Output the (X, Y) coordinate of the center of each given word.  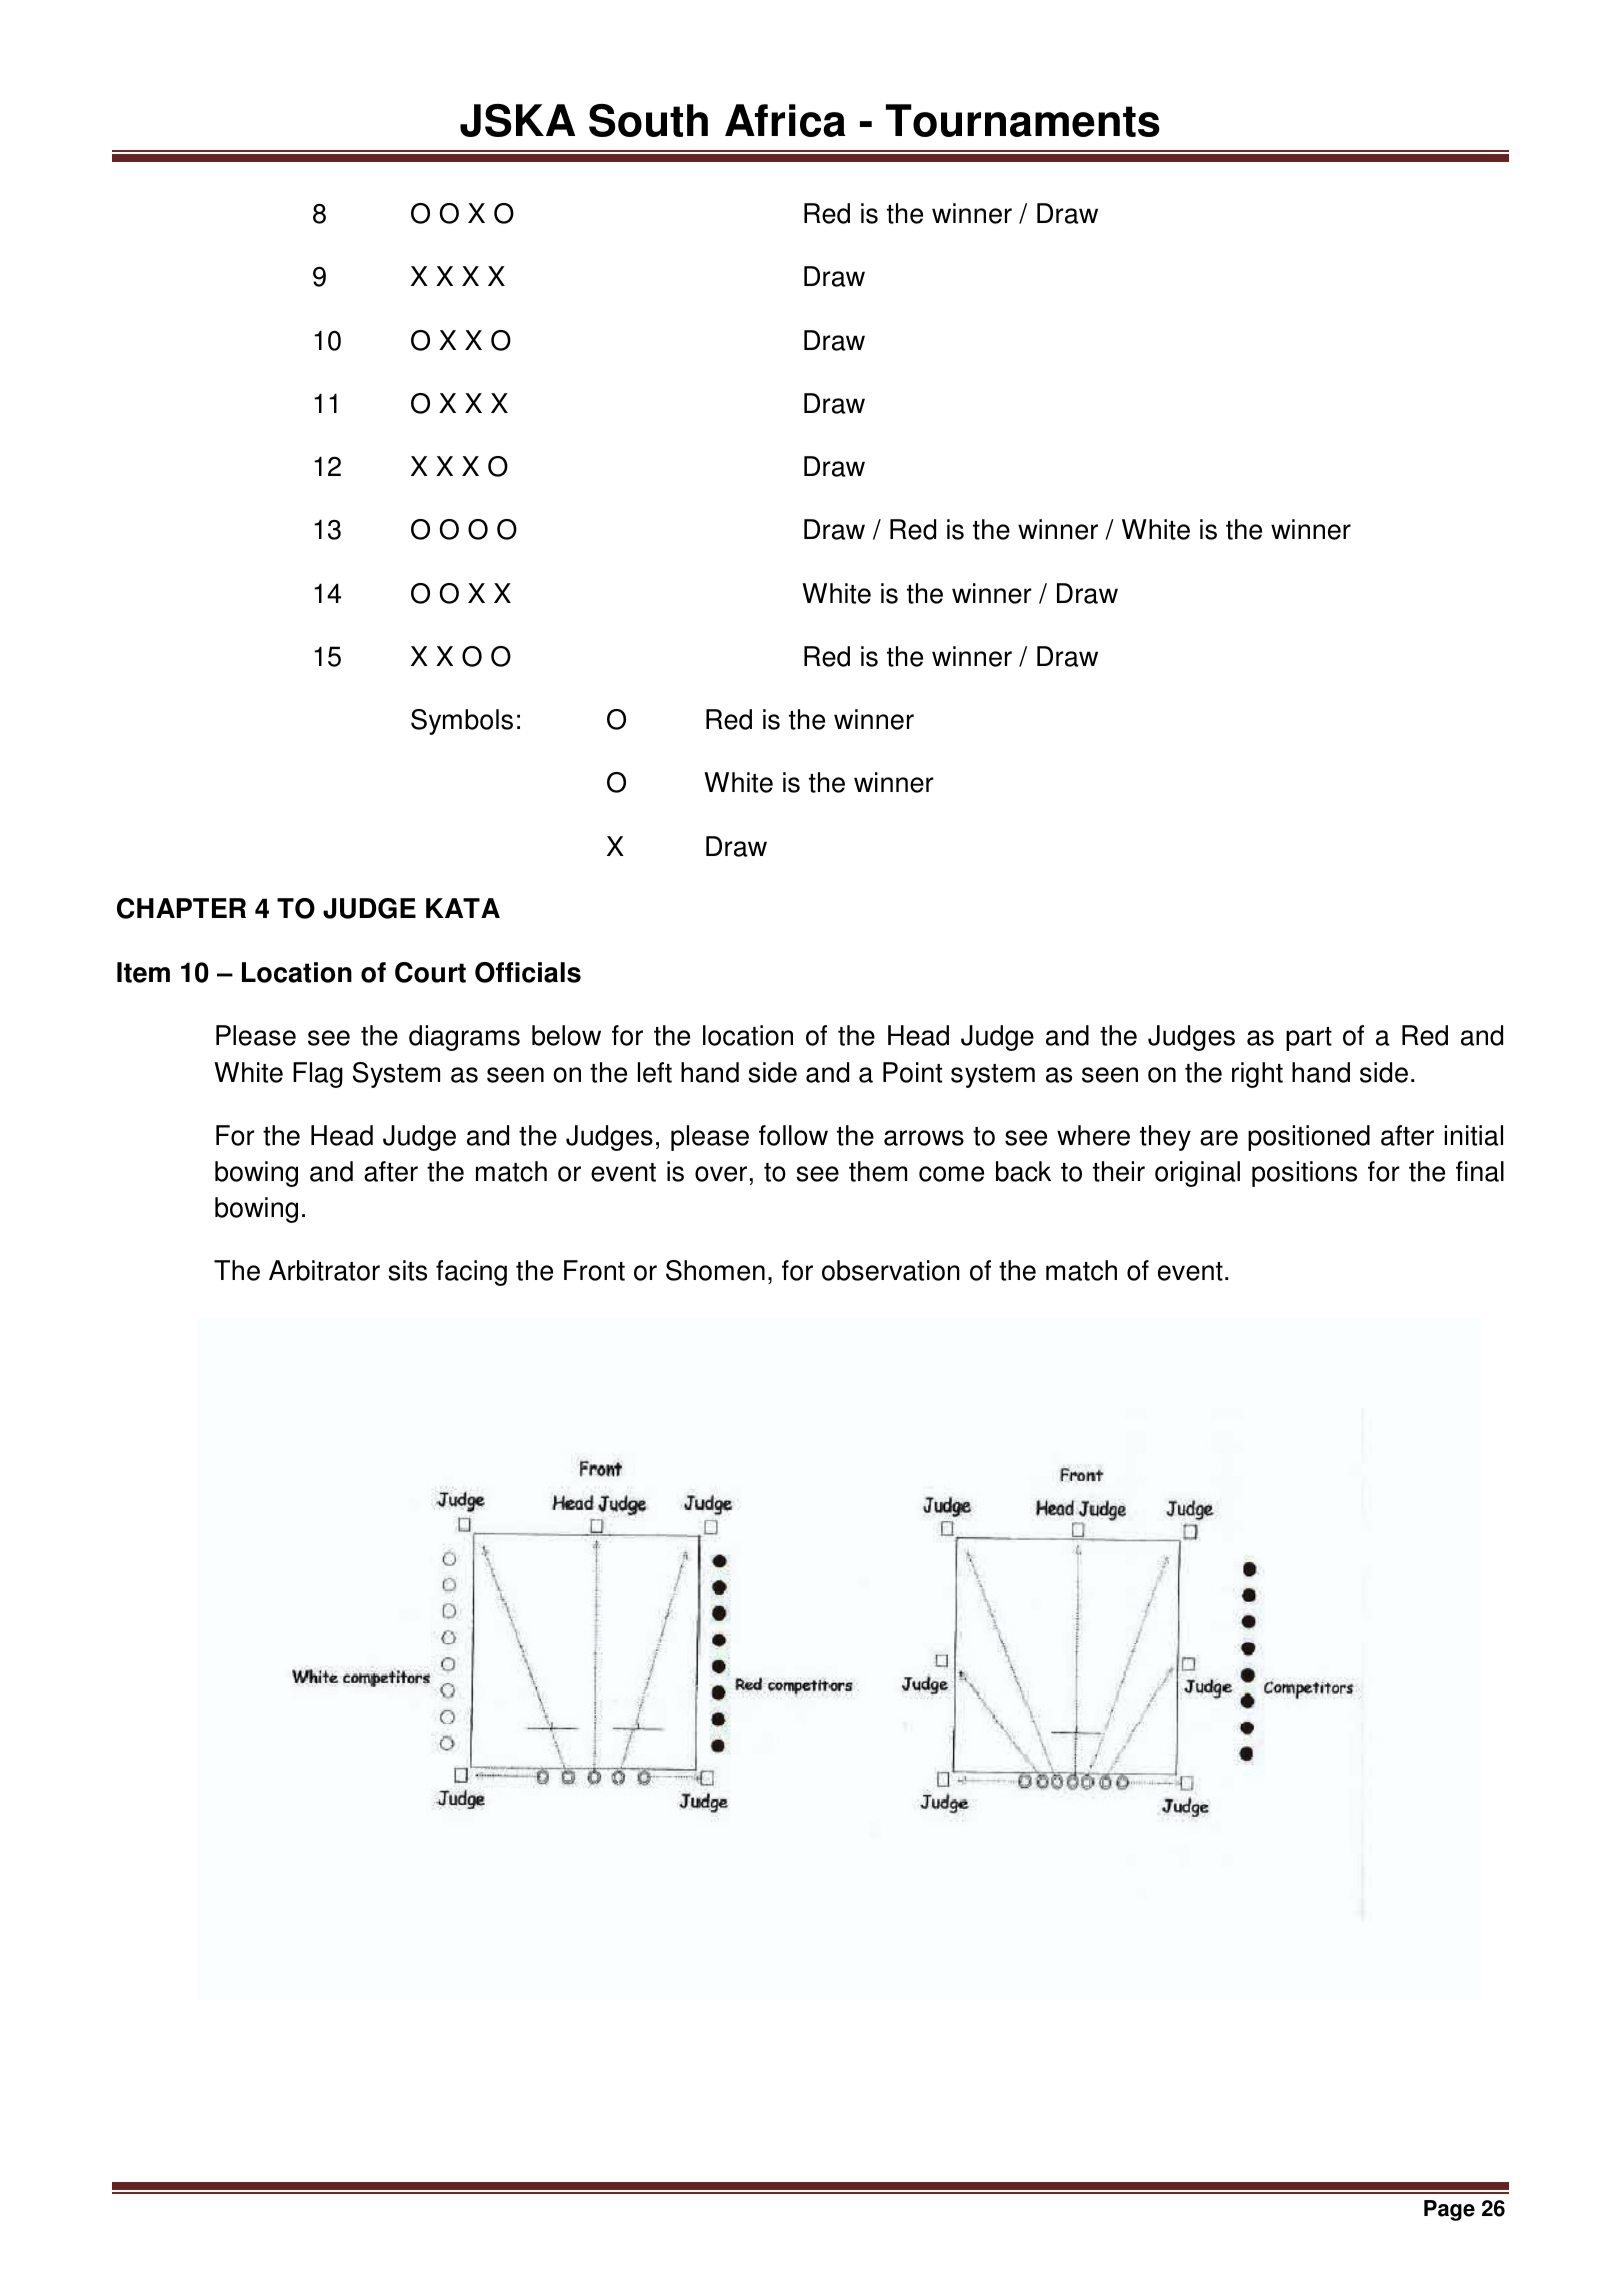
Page (1449, 2210)
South (648, 120)
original (1197, 1174)
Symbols (462, 722)
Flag (318, 1075)
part (1309, 1039)
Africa (785, 120)
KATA (463, 908)
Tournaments (1023, 120)
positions (1304, 1174)
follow (793, 1135)
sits (408, 1270)
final (1480, 1171)
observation (891, 1270)
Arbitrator (324, 1270)
